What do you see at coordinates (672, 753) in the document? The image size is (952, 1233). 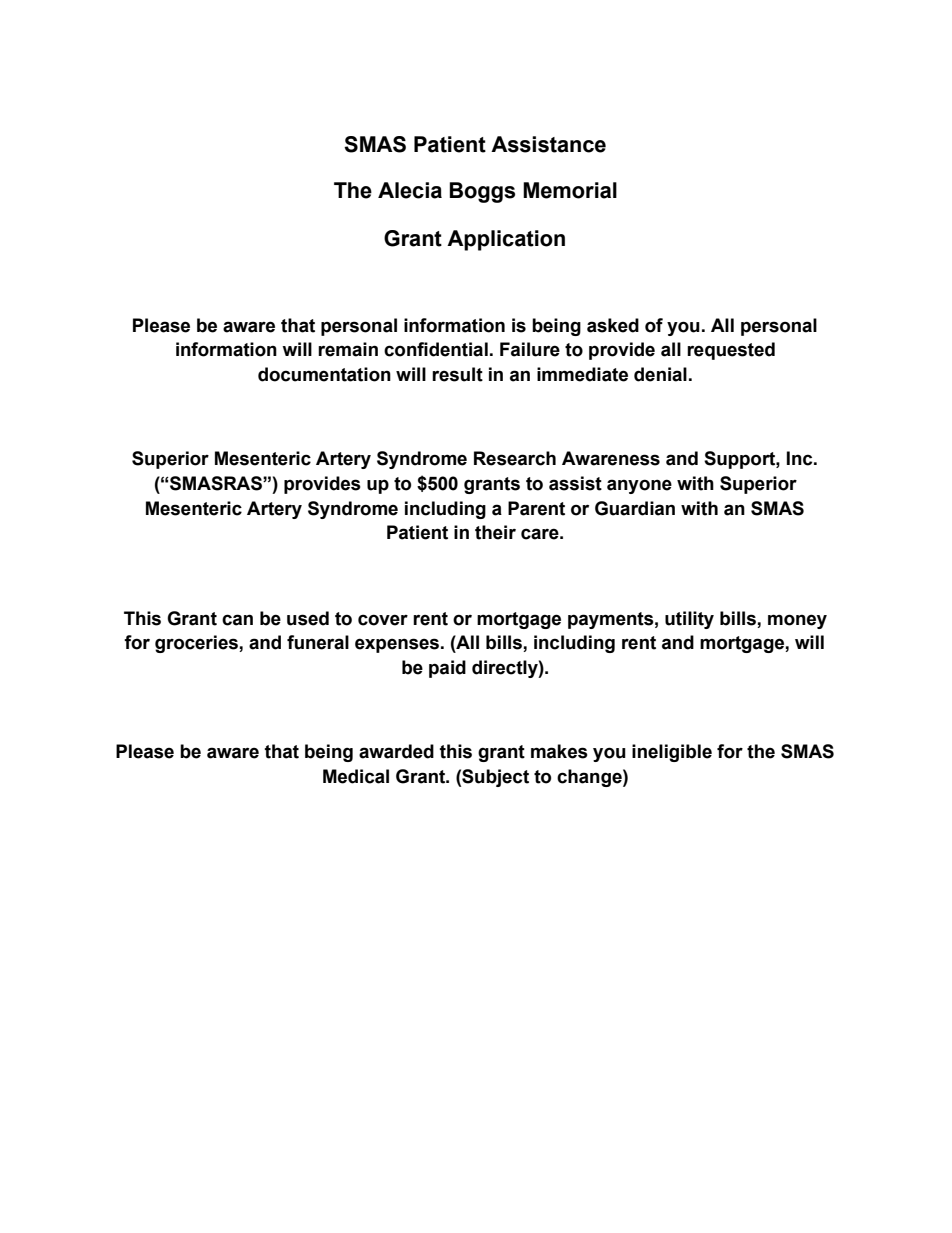 I see `ineligible` at bounding box center [672, 753].
